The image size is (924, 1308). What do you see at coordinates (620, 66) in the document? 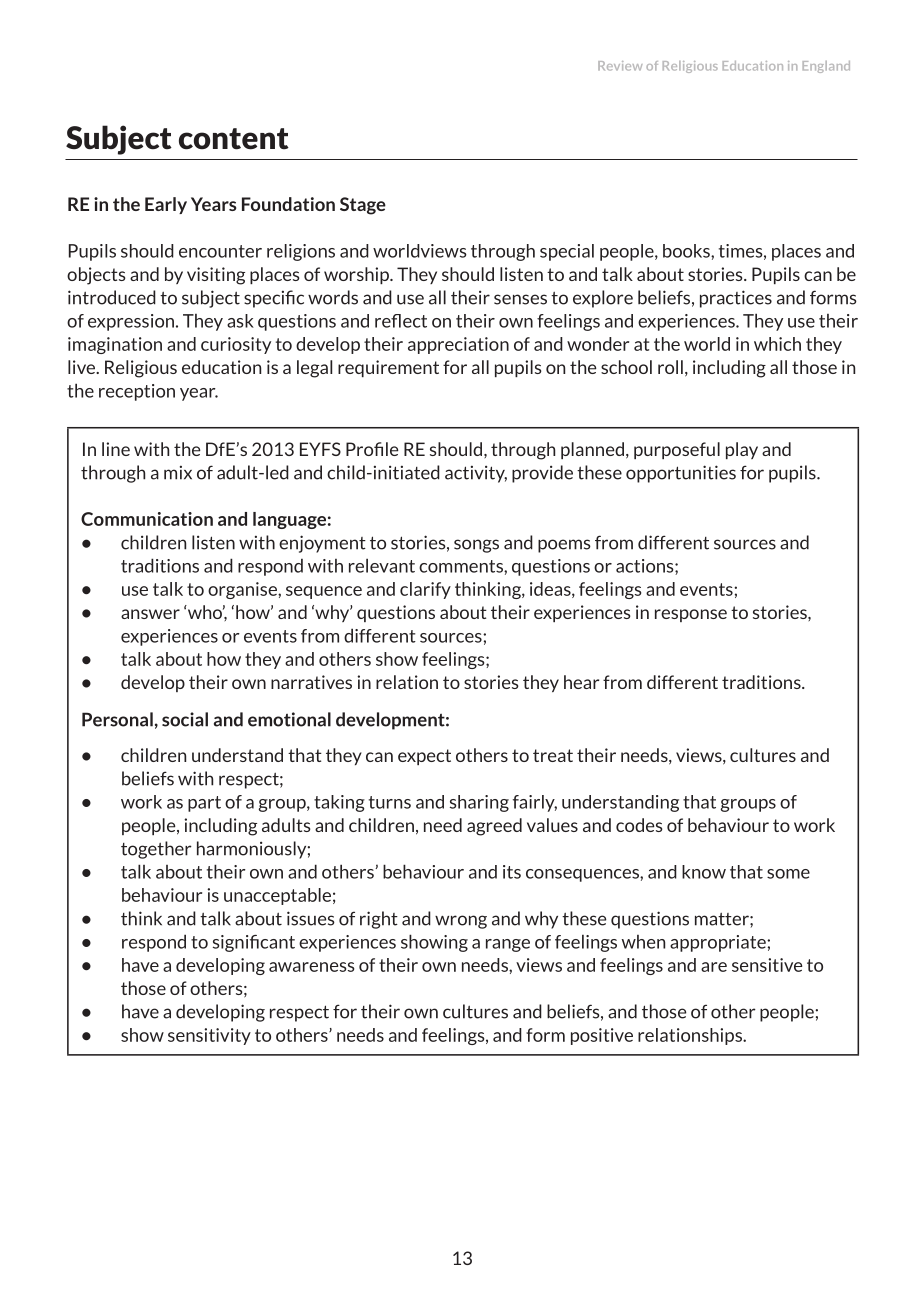
I see `Review` at bounding box center [620, 66].
